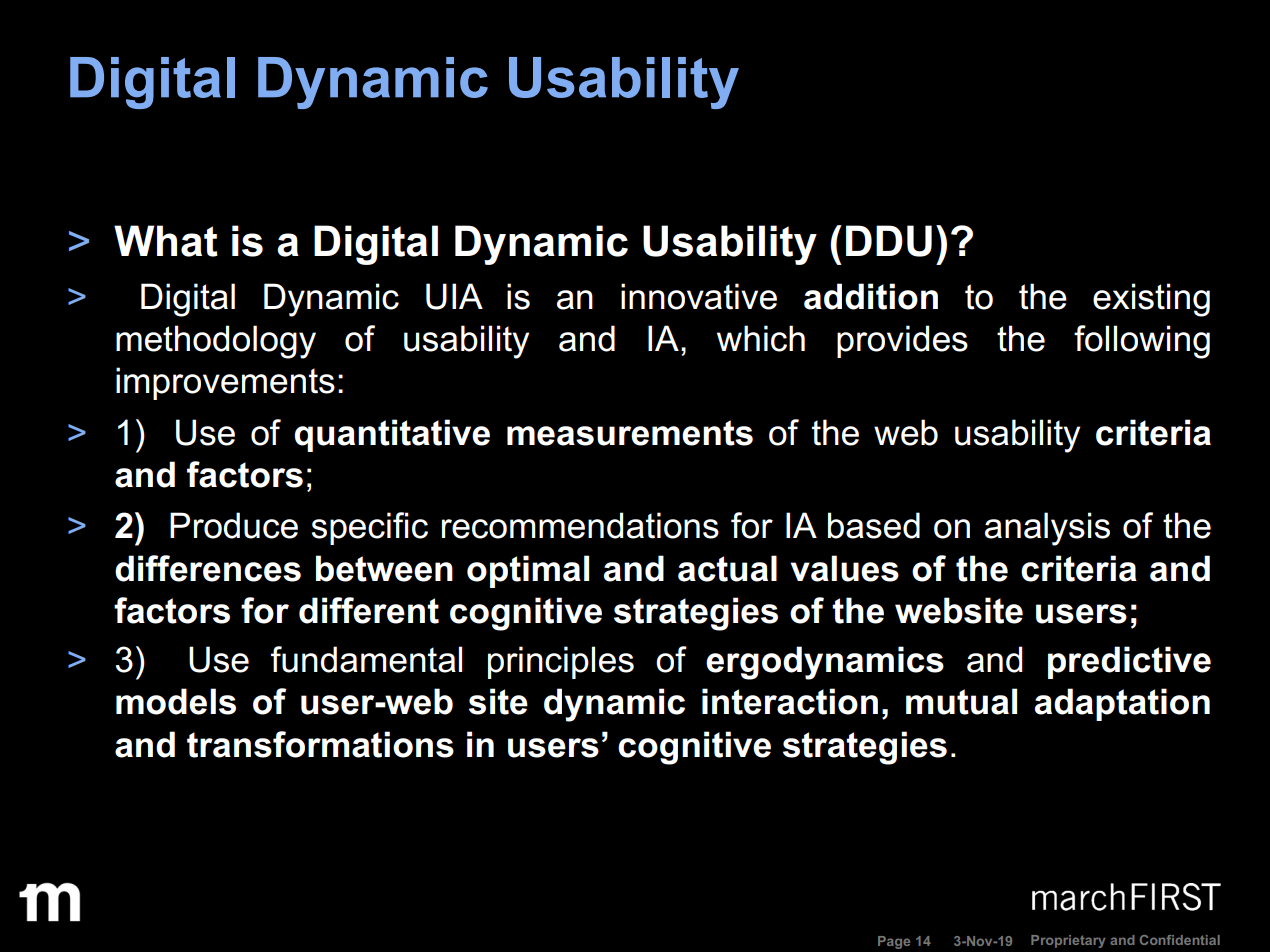  Describe the element at coordinates (1151, 300) in the screenshot. I see `existing` at that location.
